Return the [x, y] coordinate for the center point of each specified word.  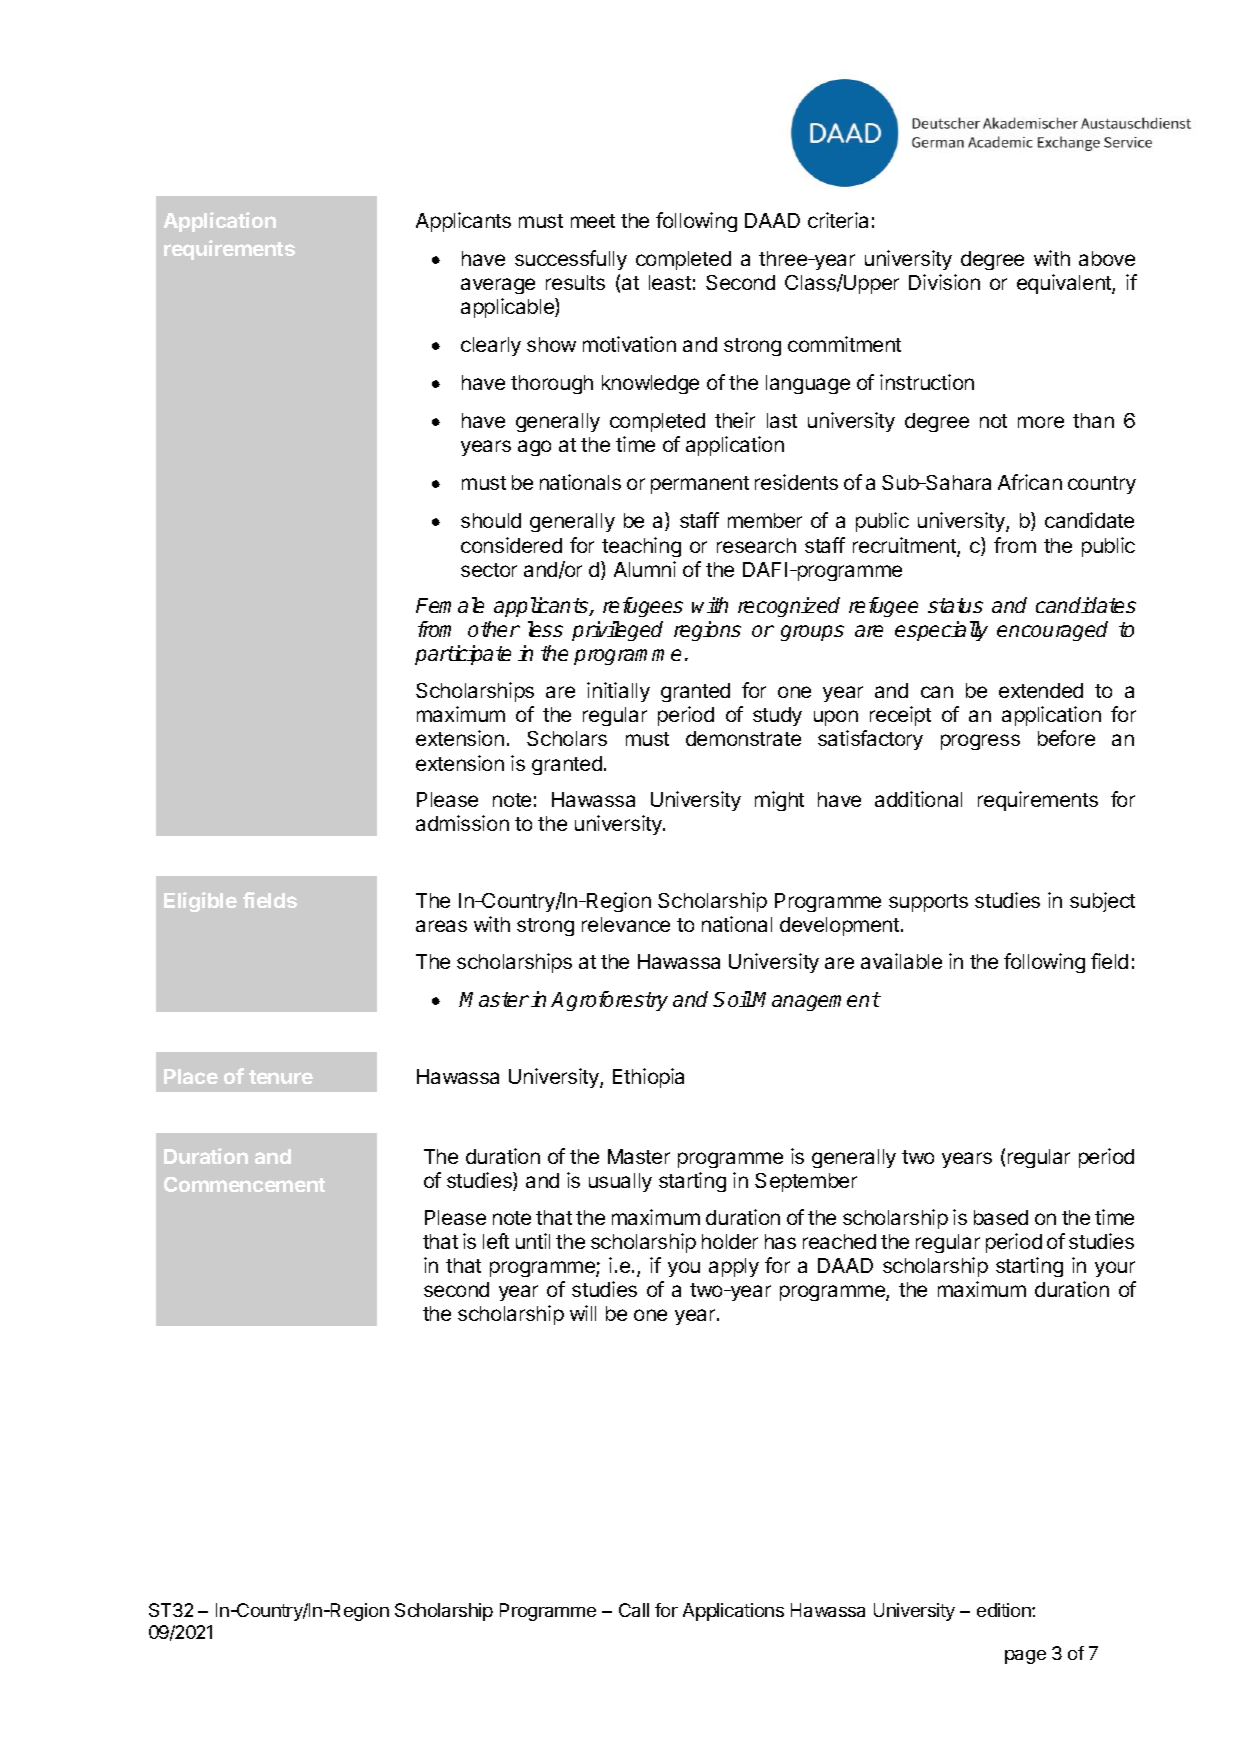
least [670, 282]
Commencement [244, 1184]
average [498, 286]
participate [463, 655]
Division [944, 282]
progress [980, 742]
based [1001, 1217]
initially [618, 692]
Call [634, 1610]
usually [620, 1182]
